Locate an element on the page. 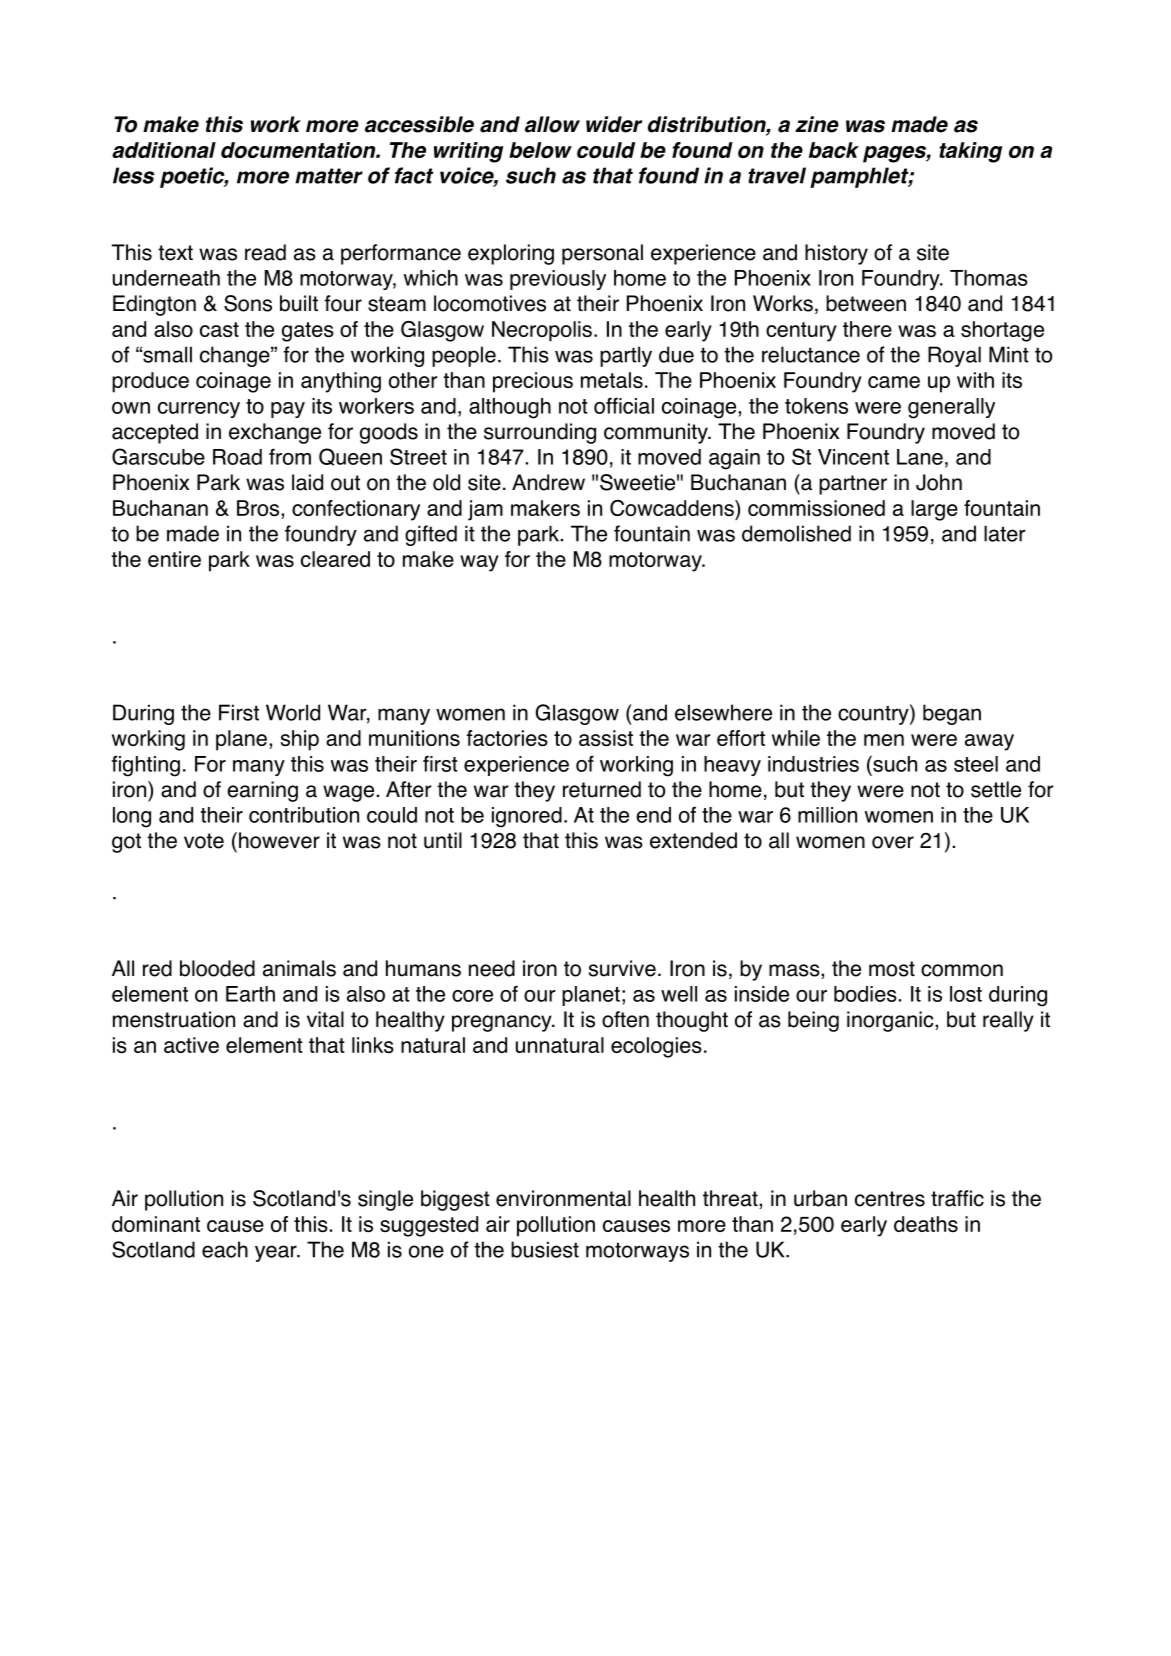 This image has height=1656, width=1171. Bros is located at coordinates (259, 508).
